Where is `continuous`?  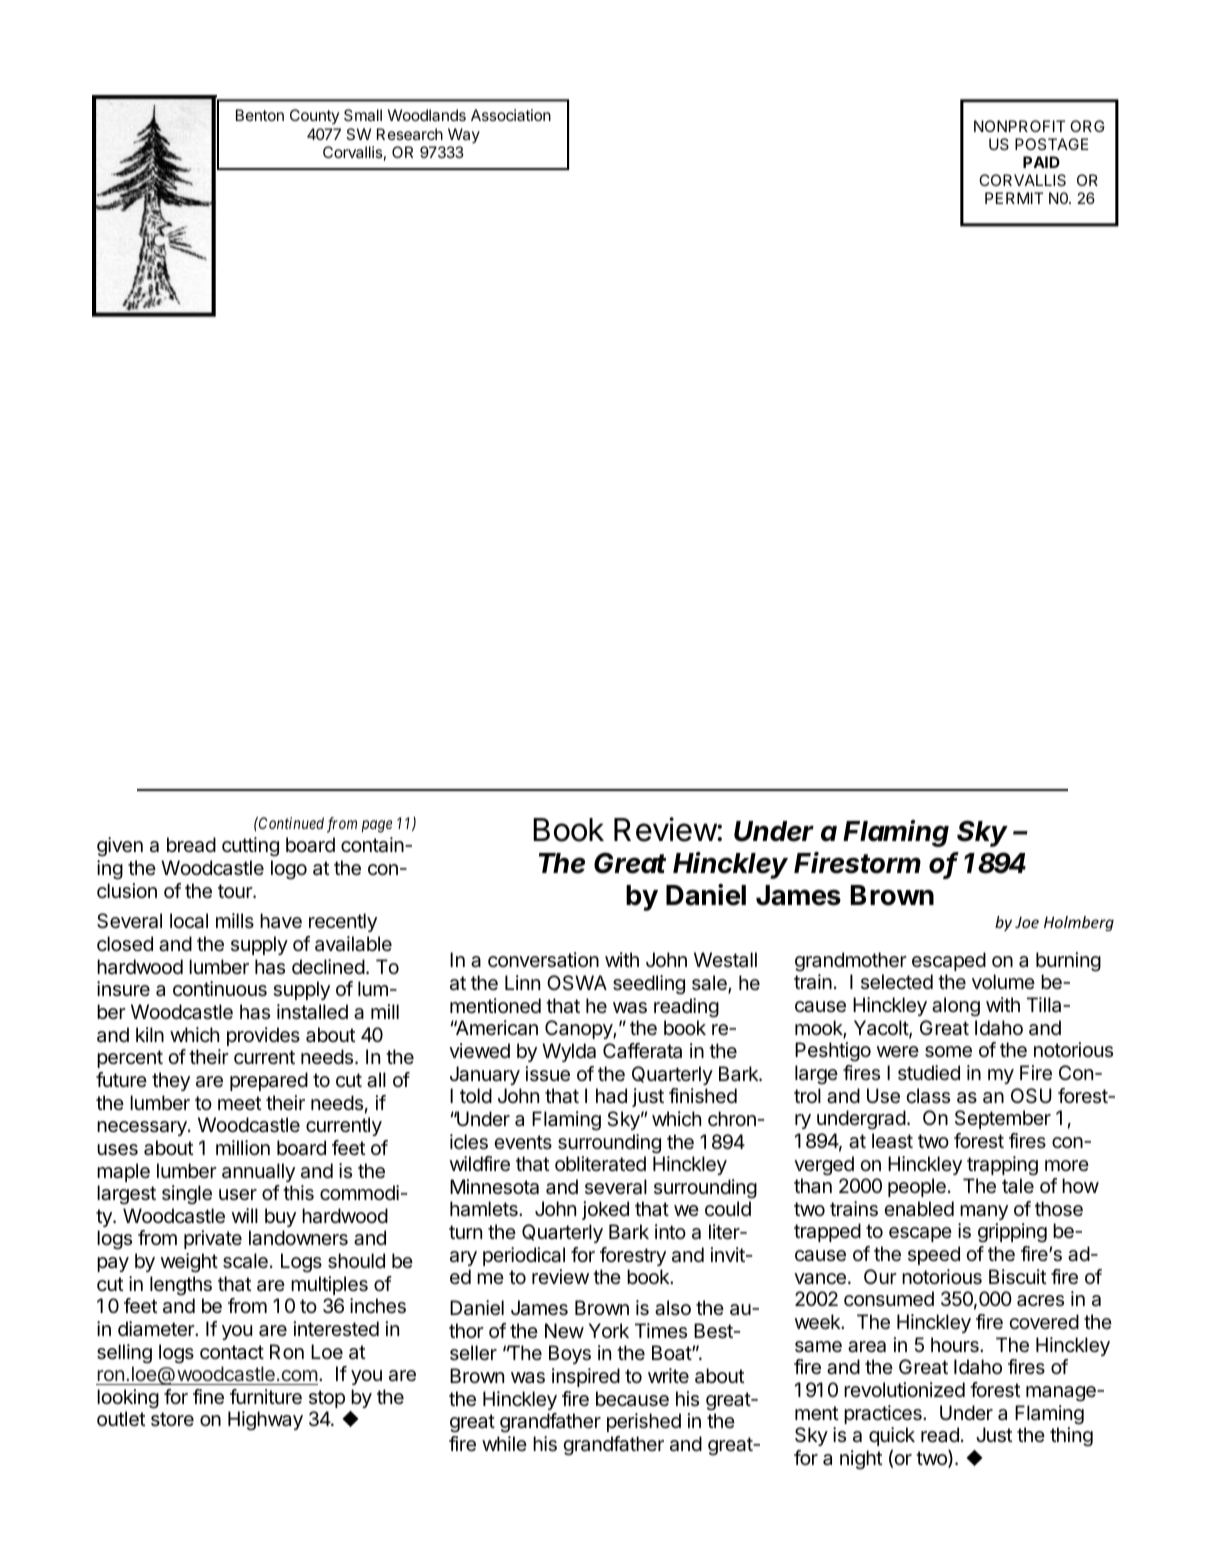
continuous is located at coordinates (220, 989).
